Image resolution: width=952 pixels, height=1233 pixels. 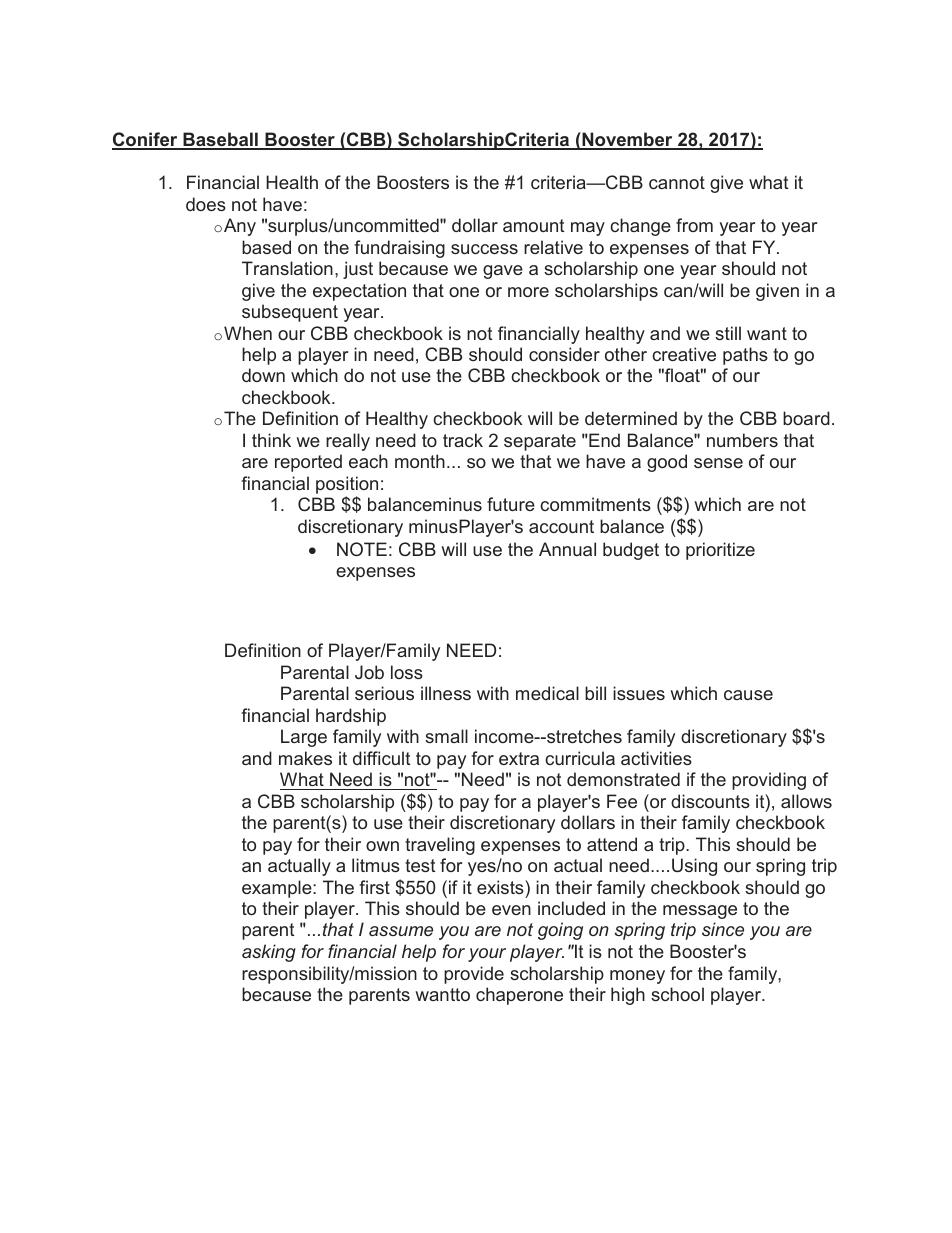 I want to click on provide, so click(x=474, y=975).
